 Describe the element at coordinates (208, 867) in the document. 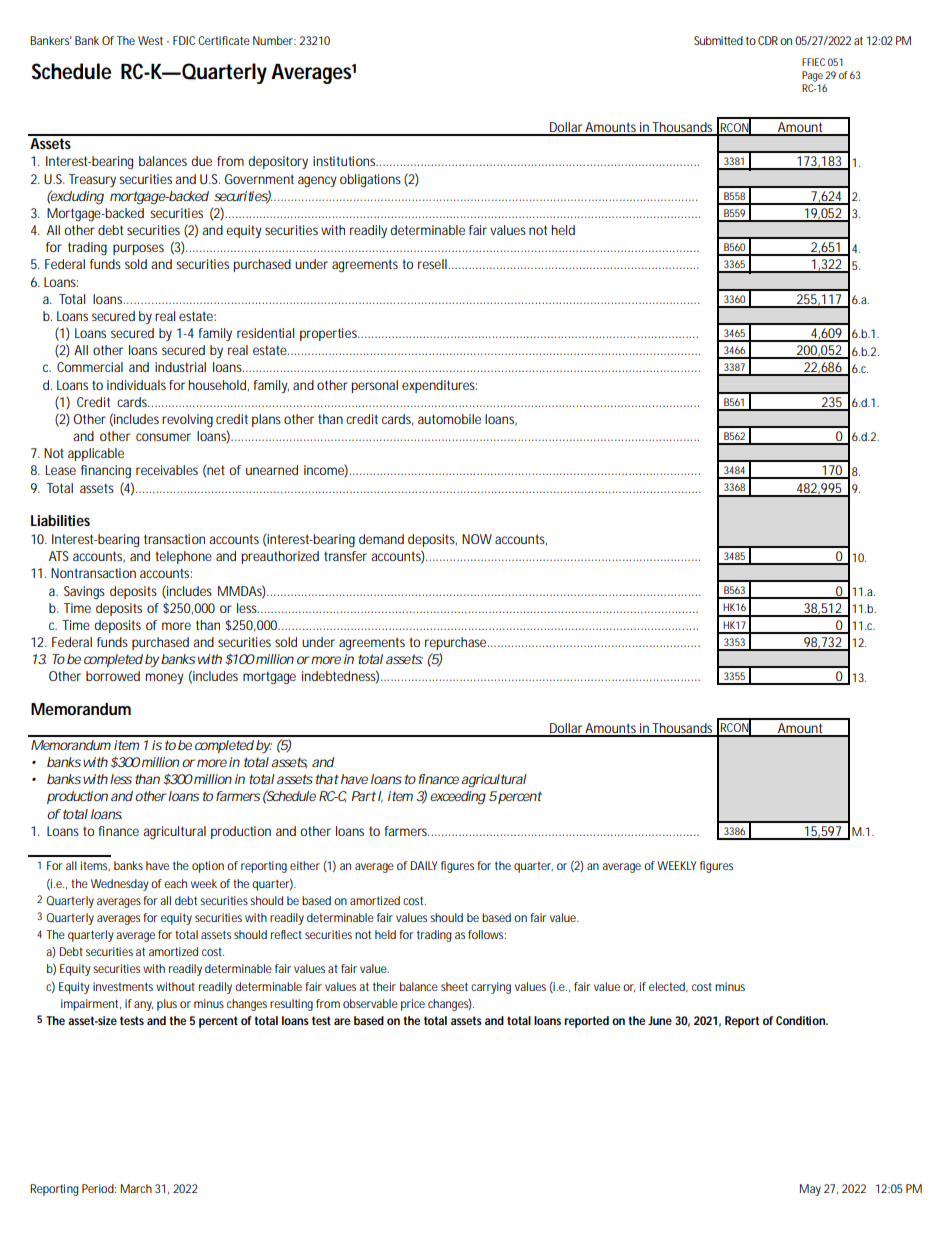

I see `option` at that location.
